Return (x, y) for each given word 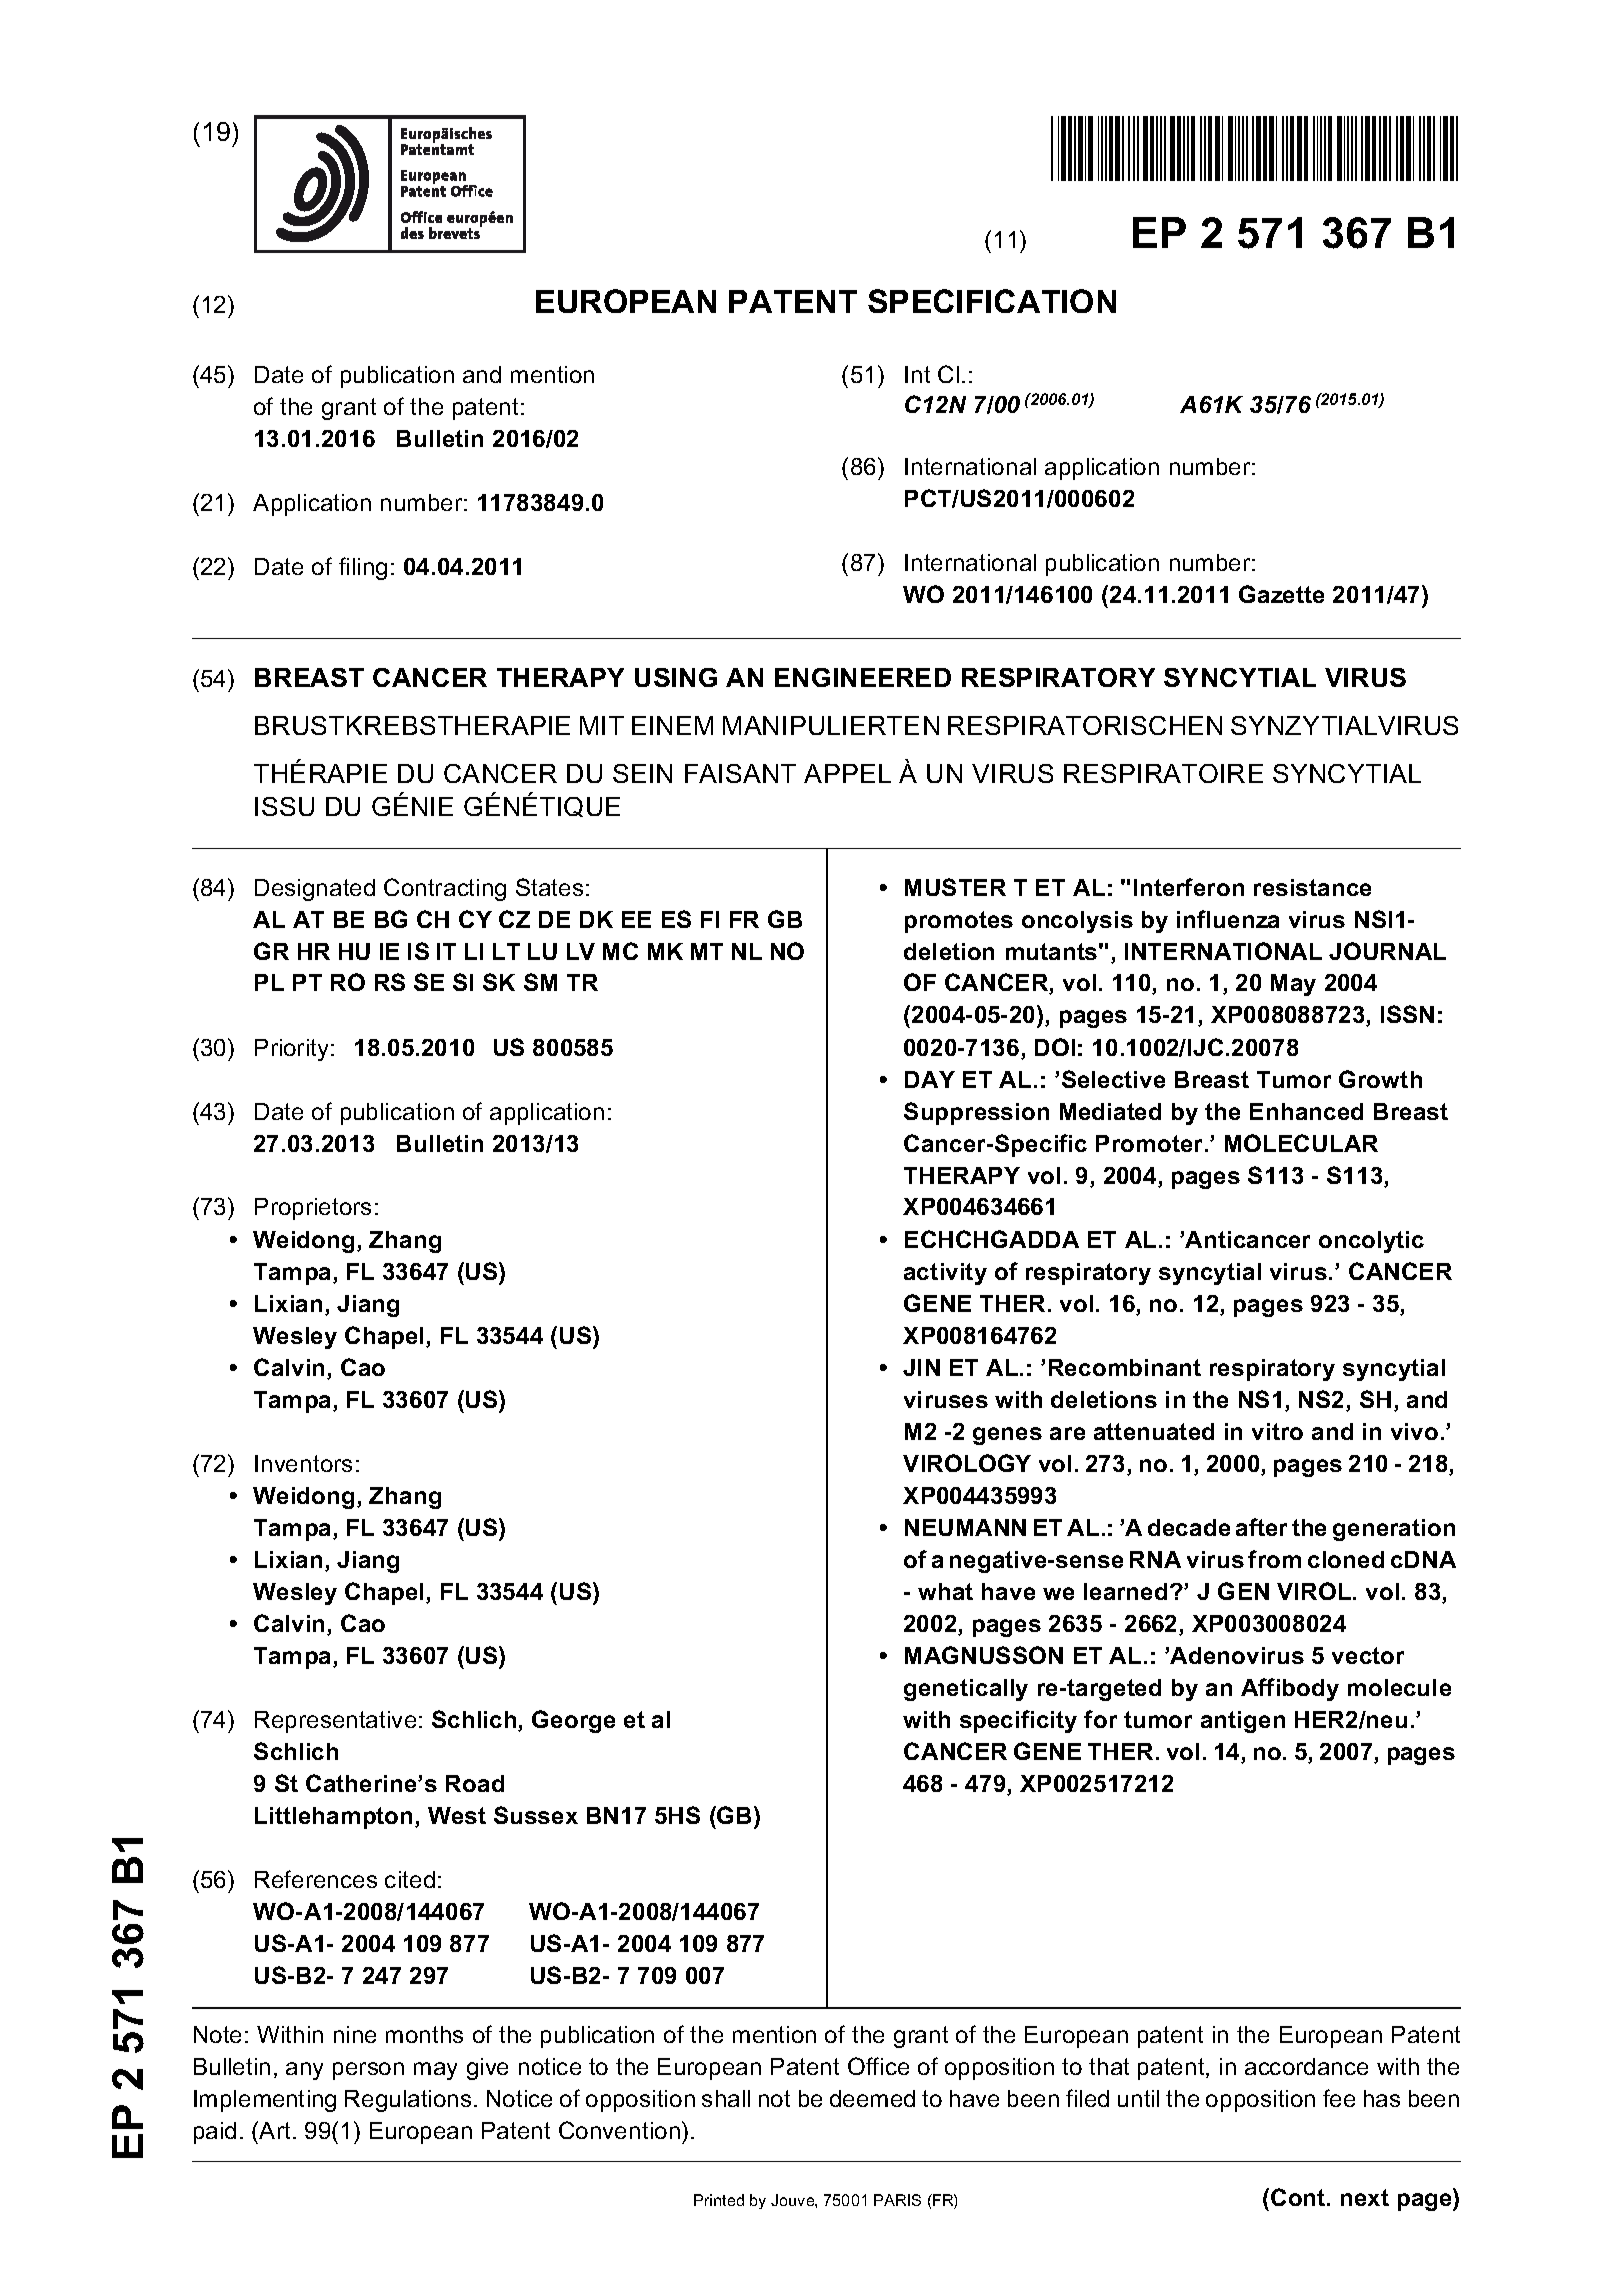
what (945, 1591)
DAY (930, 1079)
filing (363, 568)
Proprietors (313, 1209)
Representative (335, 1722)
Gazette (1281, 594)
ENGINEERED (863, 677)
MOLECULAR (1301, 1143)
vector (1368, 1655)
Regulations (408, 2101)
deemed (872, 2098)
